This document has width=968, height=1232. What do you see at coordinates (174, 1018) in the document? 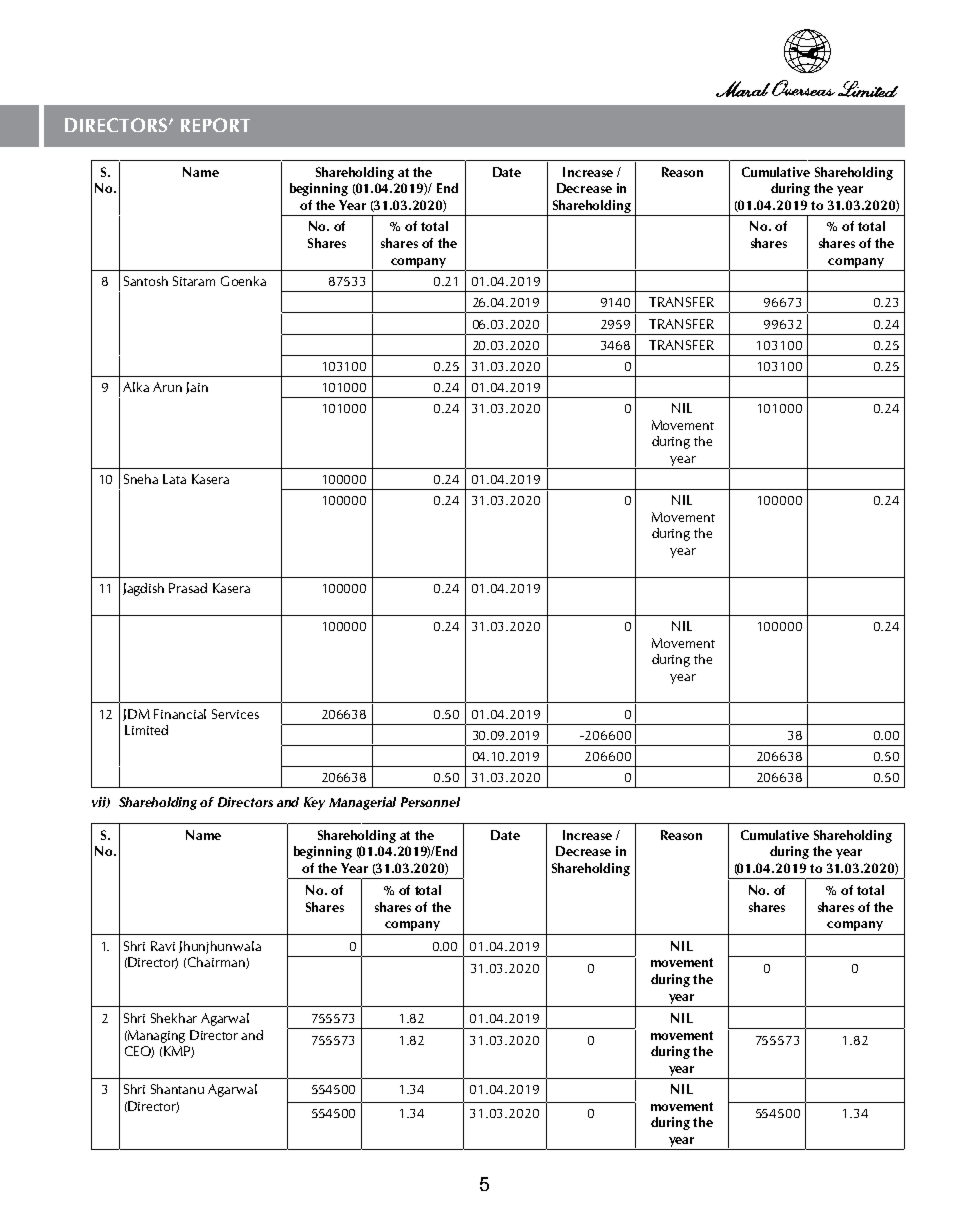
I see `Shekhar` at bounding box center [174, 1018].
